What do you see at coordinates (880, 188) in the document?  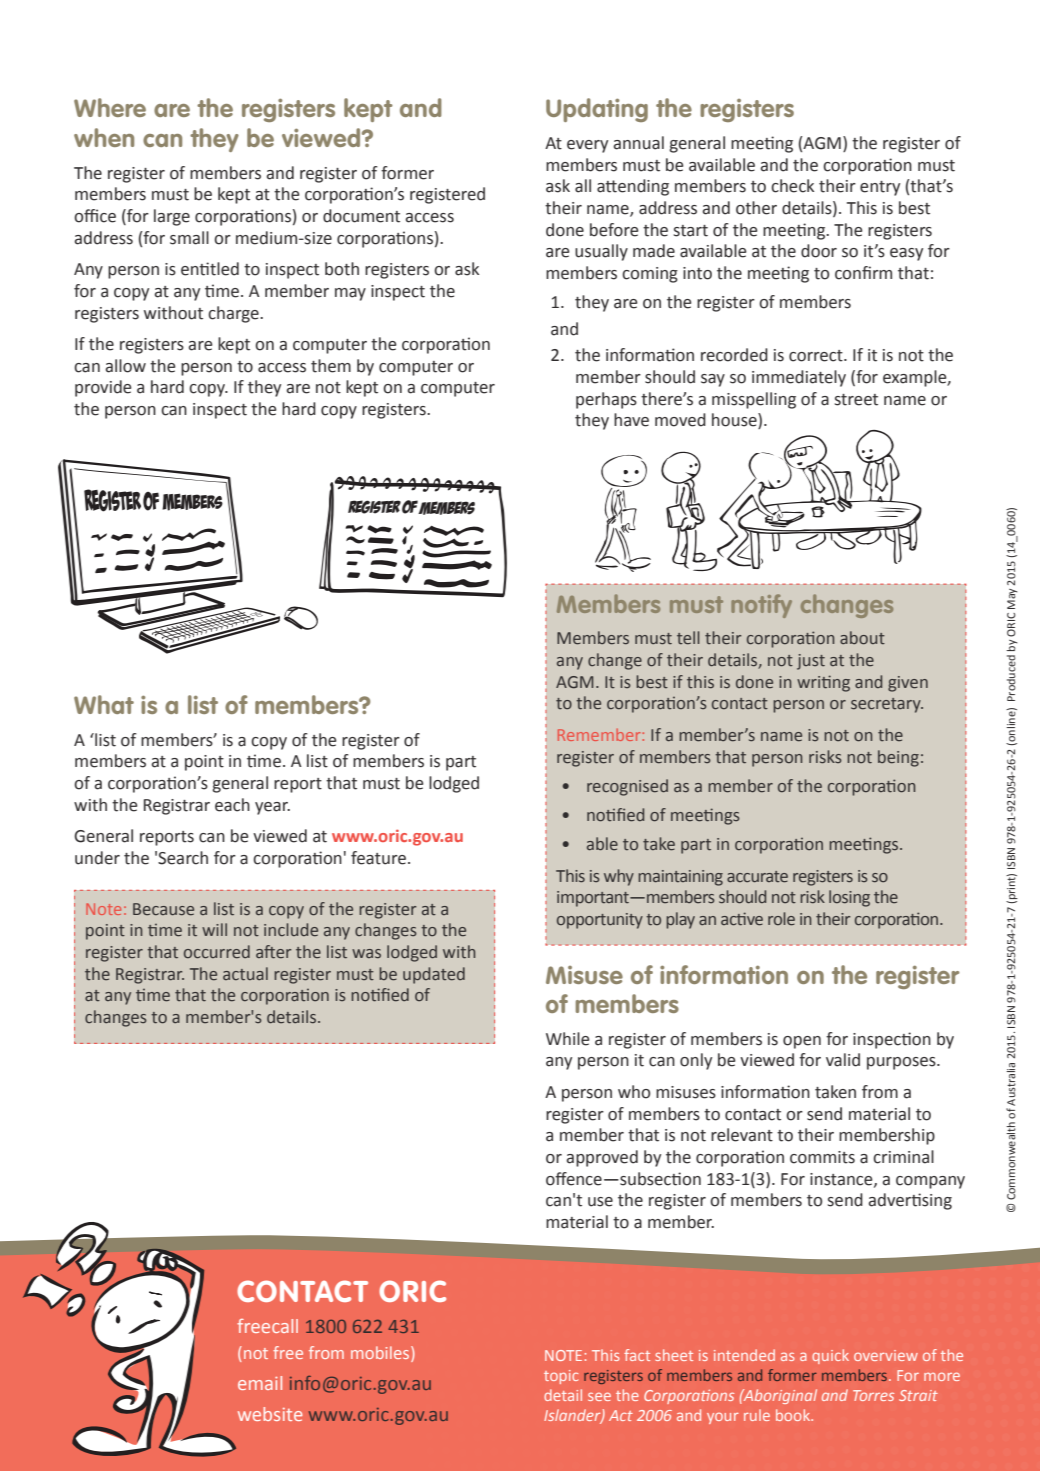 I see `entry` at bounding box center [880, 188].
